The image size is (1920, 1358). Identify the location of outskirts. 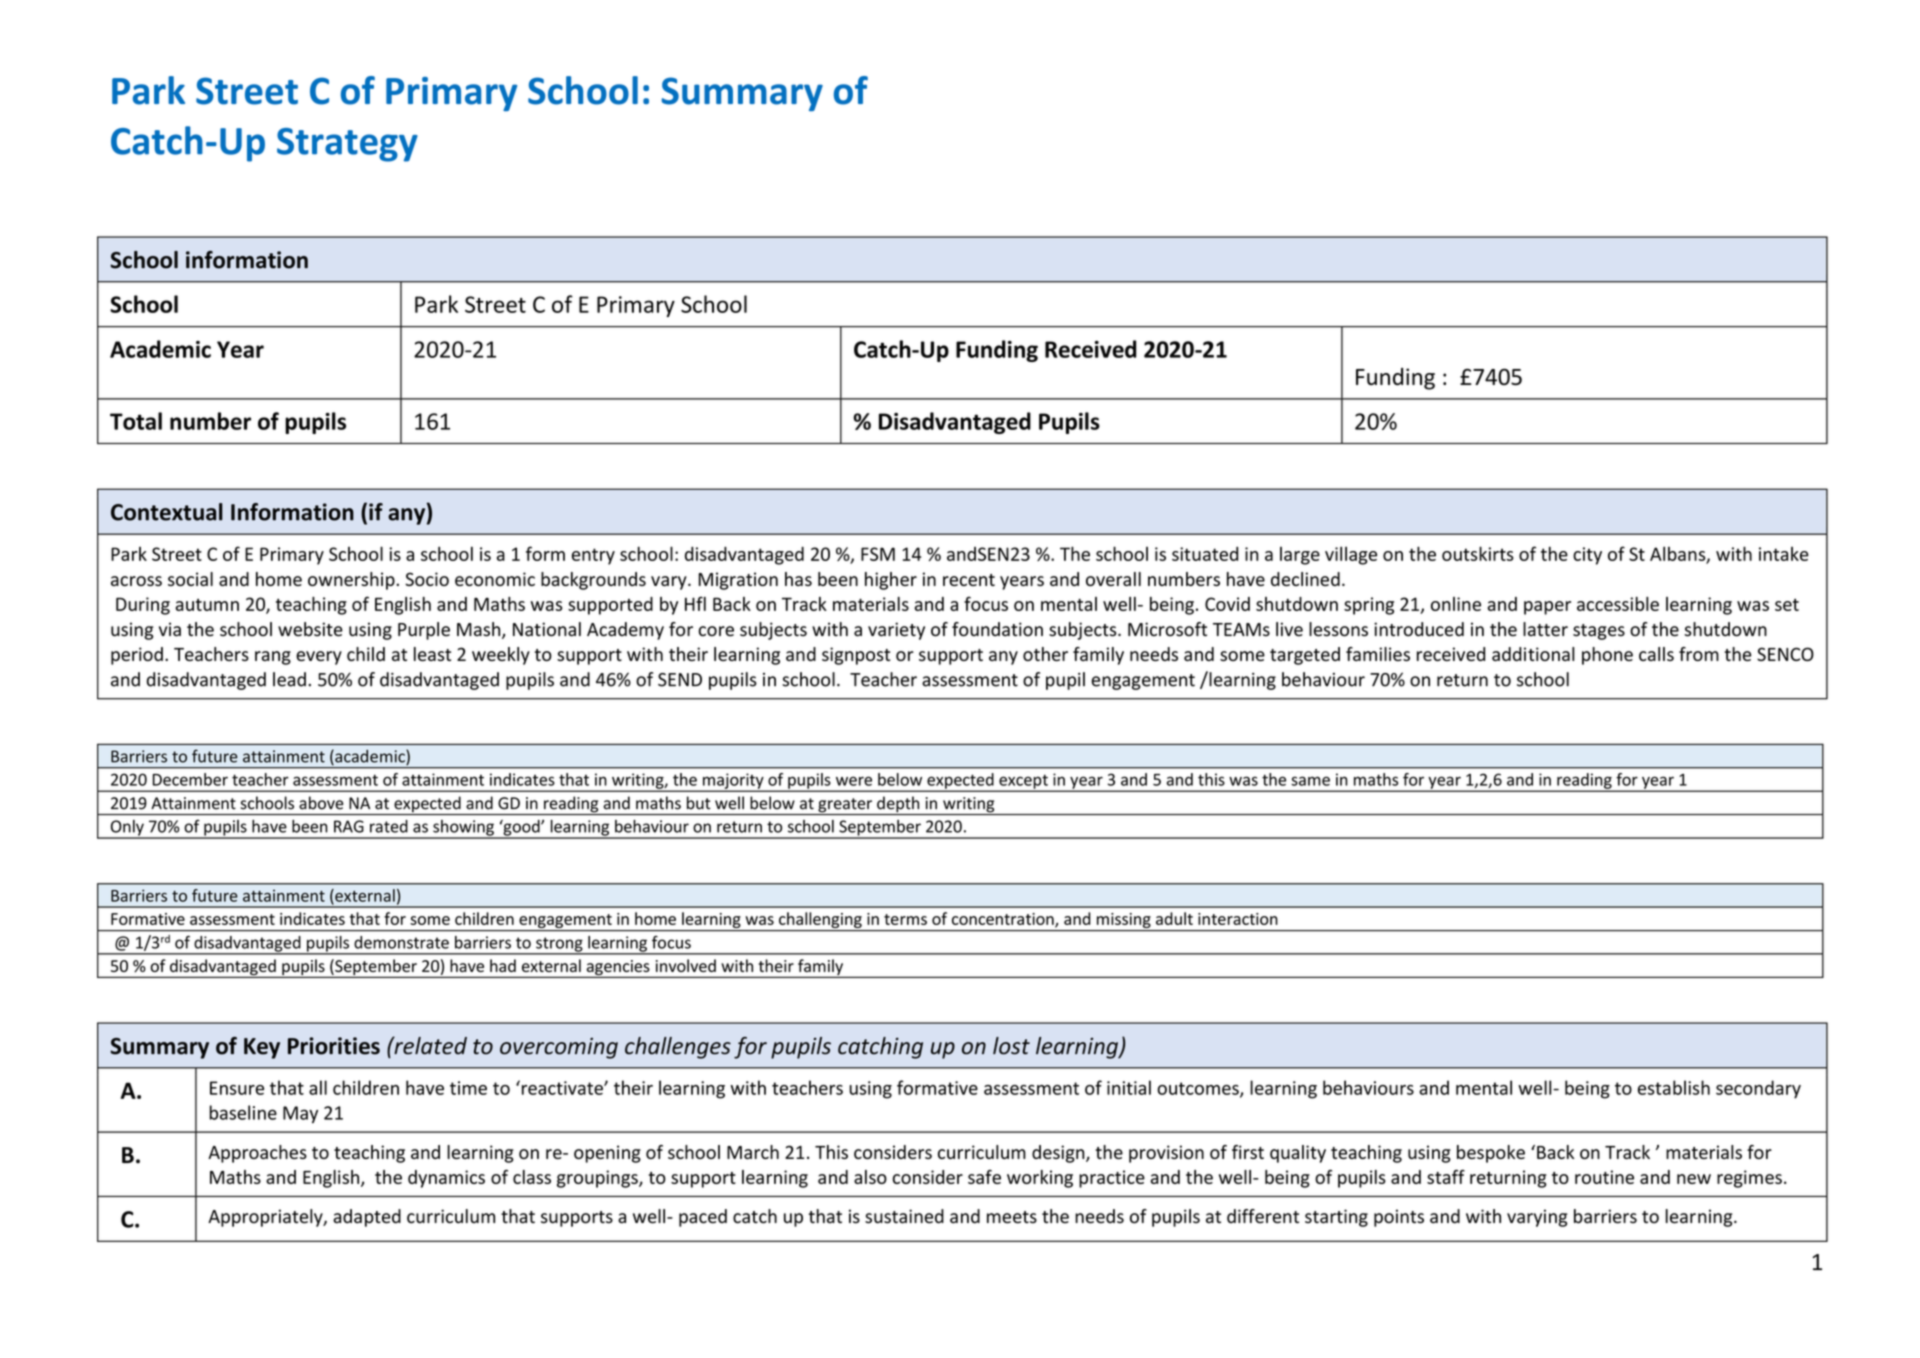
(1478, 553).
